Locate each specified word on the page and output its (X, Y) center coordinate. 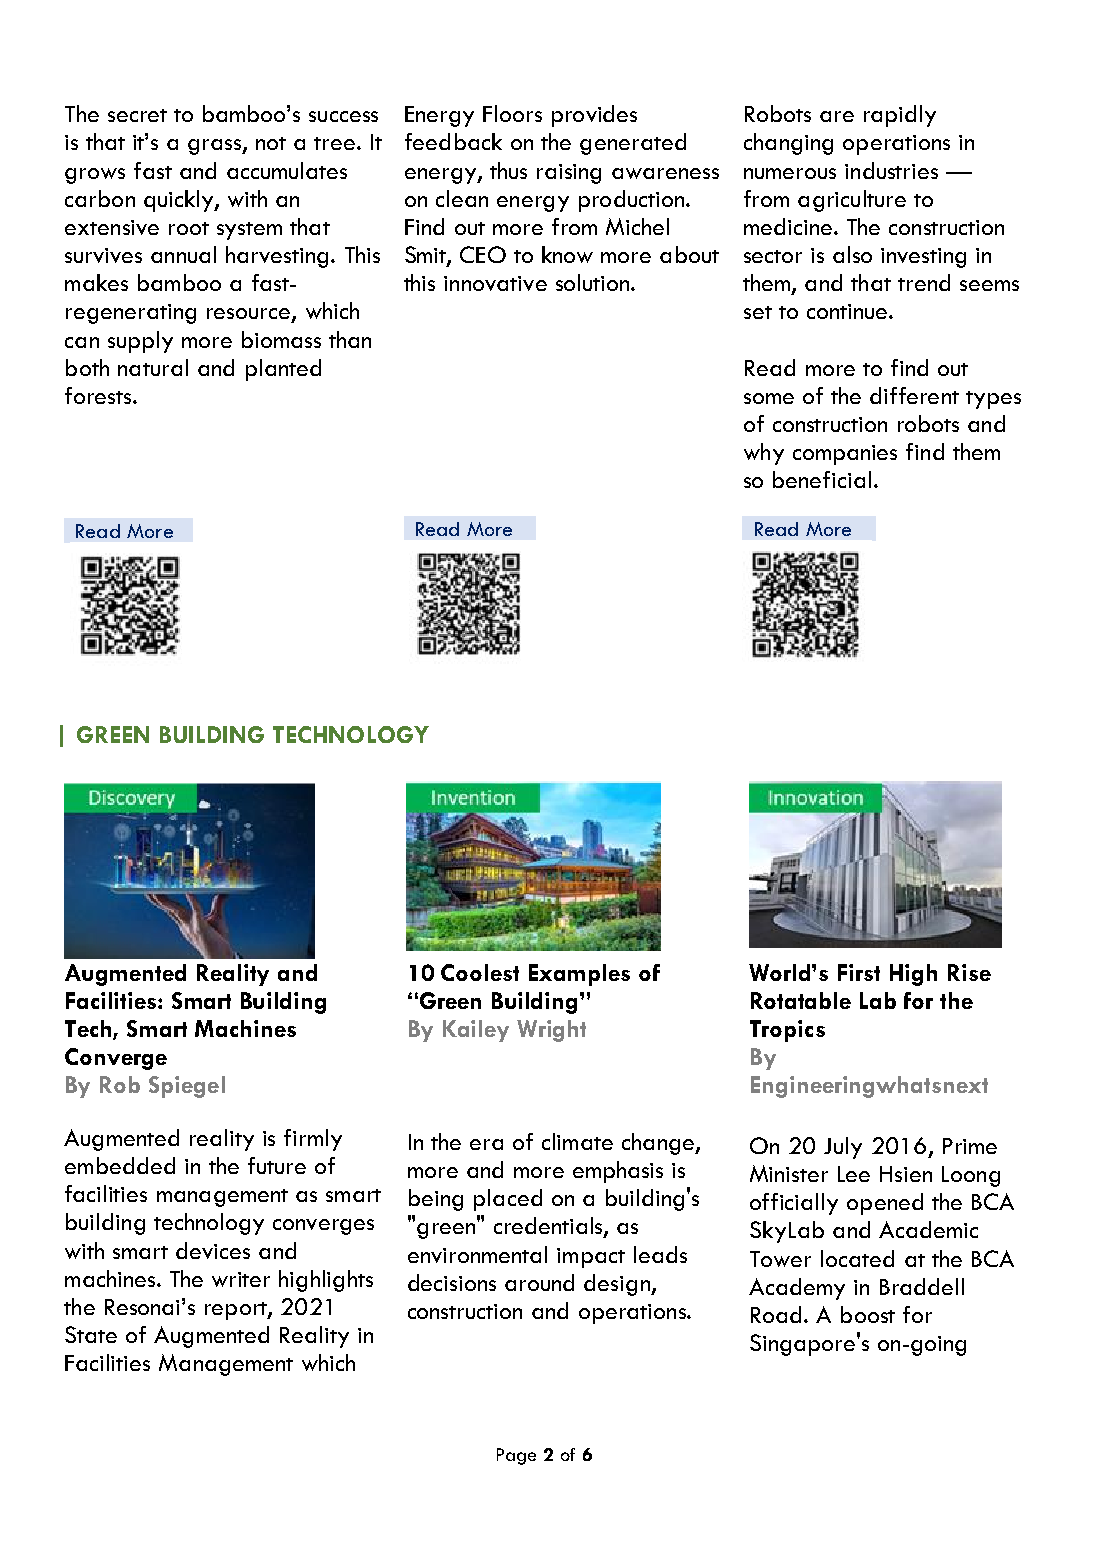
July (843, 1148)
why (764, 454)
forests (99, 395)
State (91, 1334)
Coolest (480, 972)
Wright (551, 1031)
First (859, 972)
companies (845, 455)
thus (508, 170)
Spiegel (187, 1087)
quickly (179, 201)
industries (891, 170)
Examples (579, 975)
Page (516, 1456)
